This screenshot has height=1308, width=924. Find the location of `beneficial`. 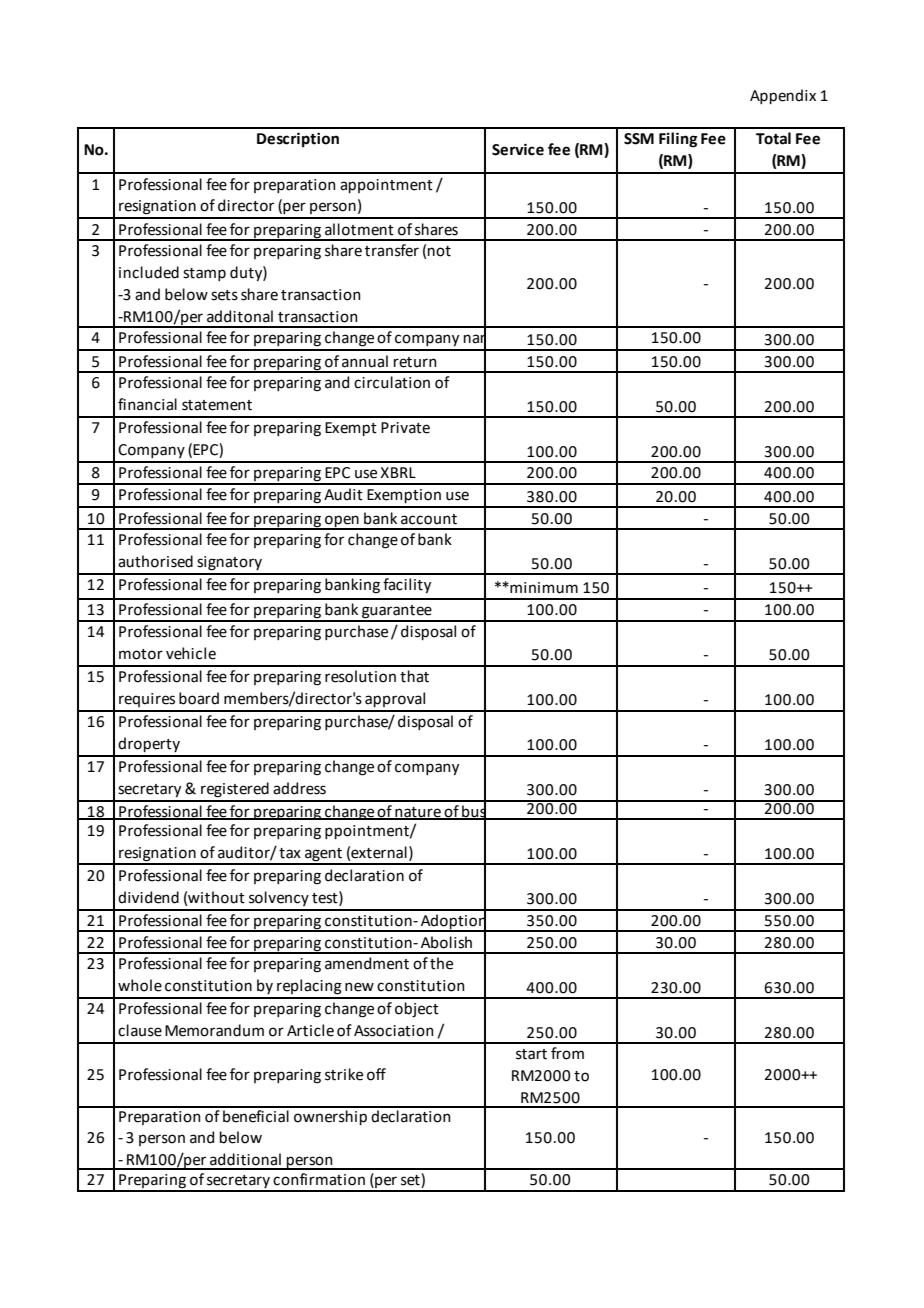

beneficial is located at coordinates (256, 1115).
